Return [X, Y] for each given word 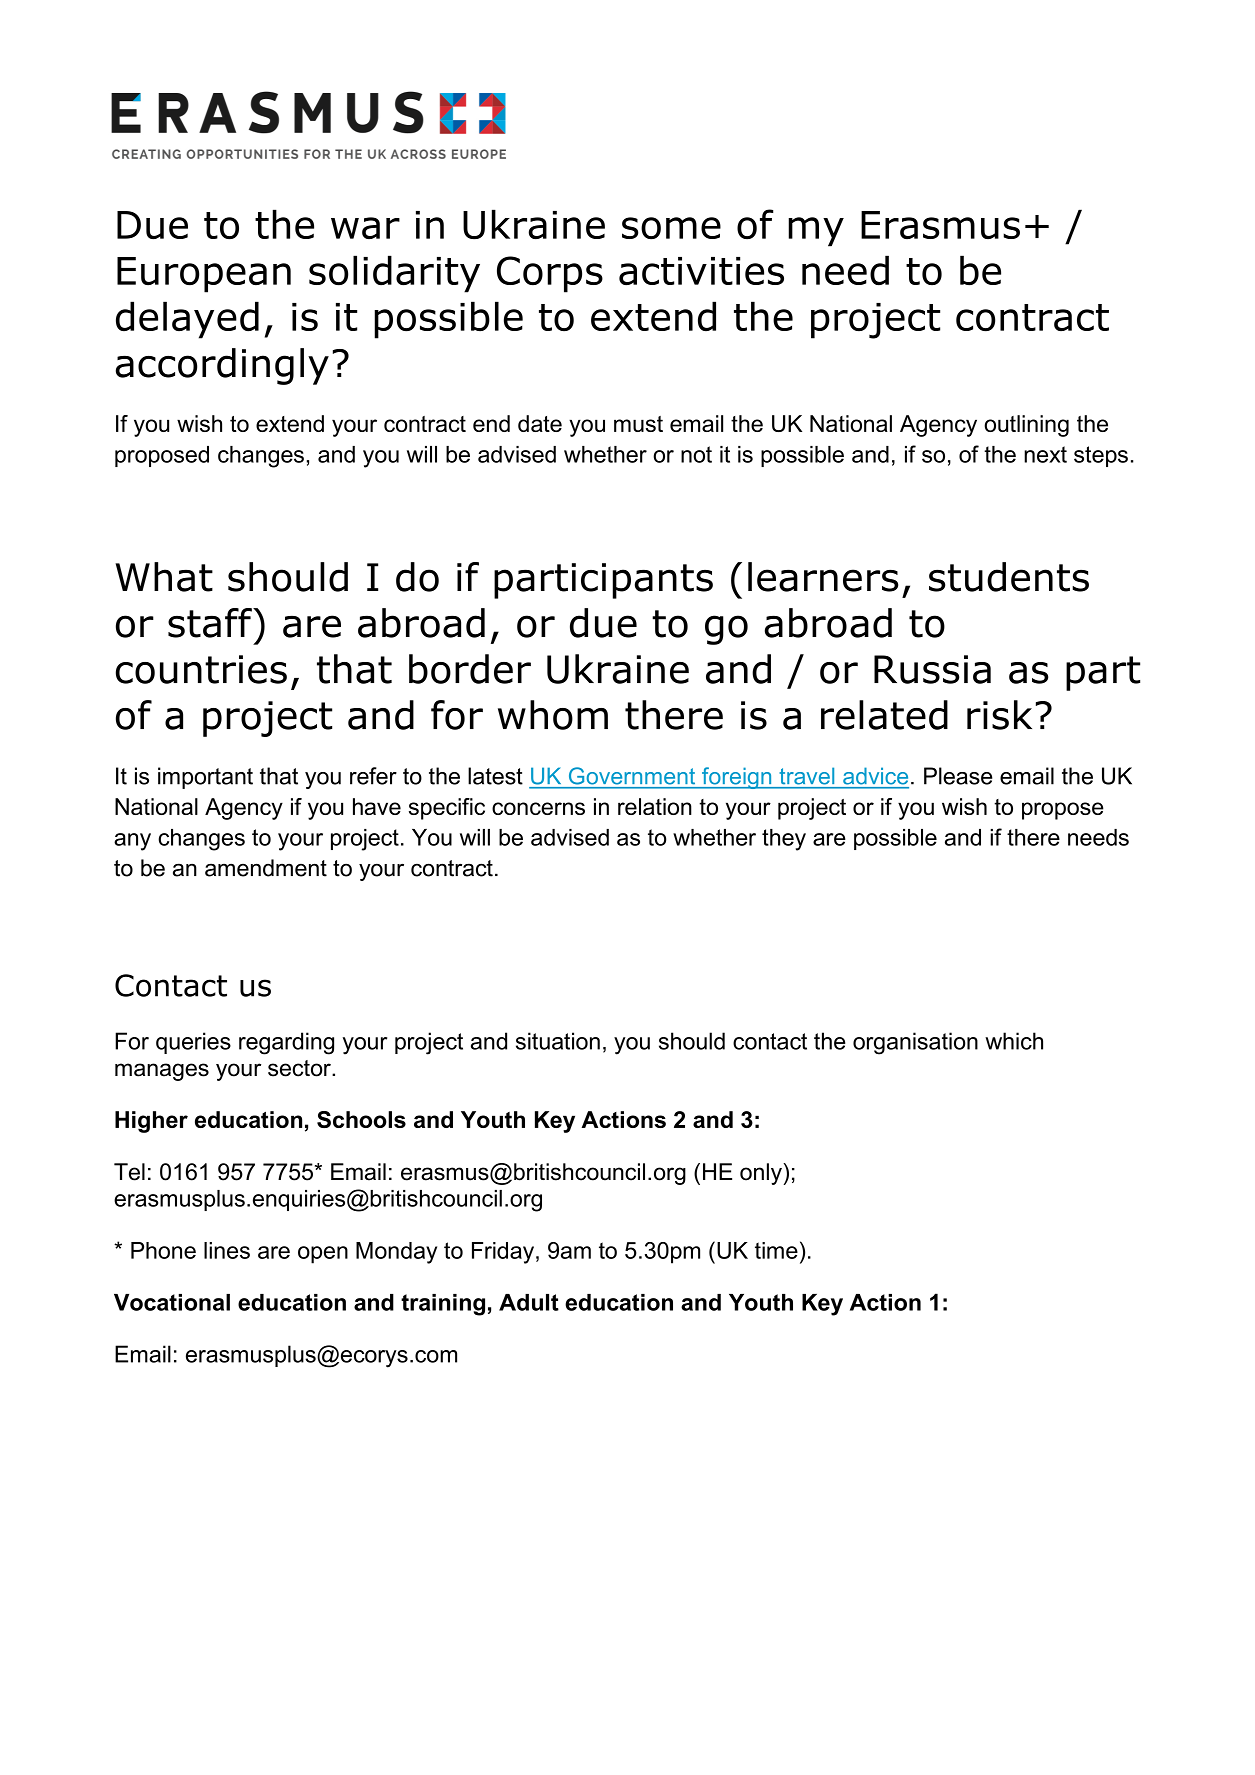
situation [558, 1041]
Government [632, 775]
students [1009, 577]
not [696, 454]
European [204, 275]
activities [701, 271]
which [1014, 1041]
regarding [286, 1043]
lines [227, 1250]
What [164, 577]
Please [958, 776]
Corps [550, 274]
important [205, 778]
